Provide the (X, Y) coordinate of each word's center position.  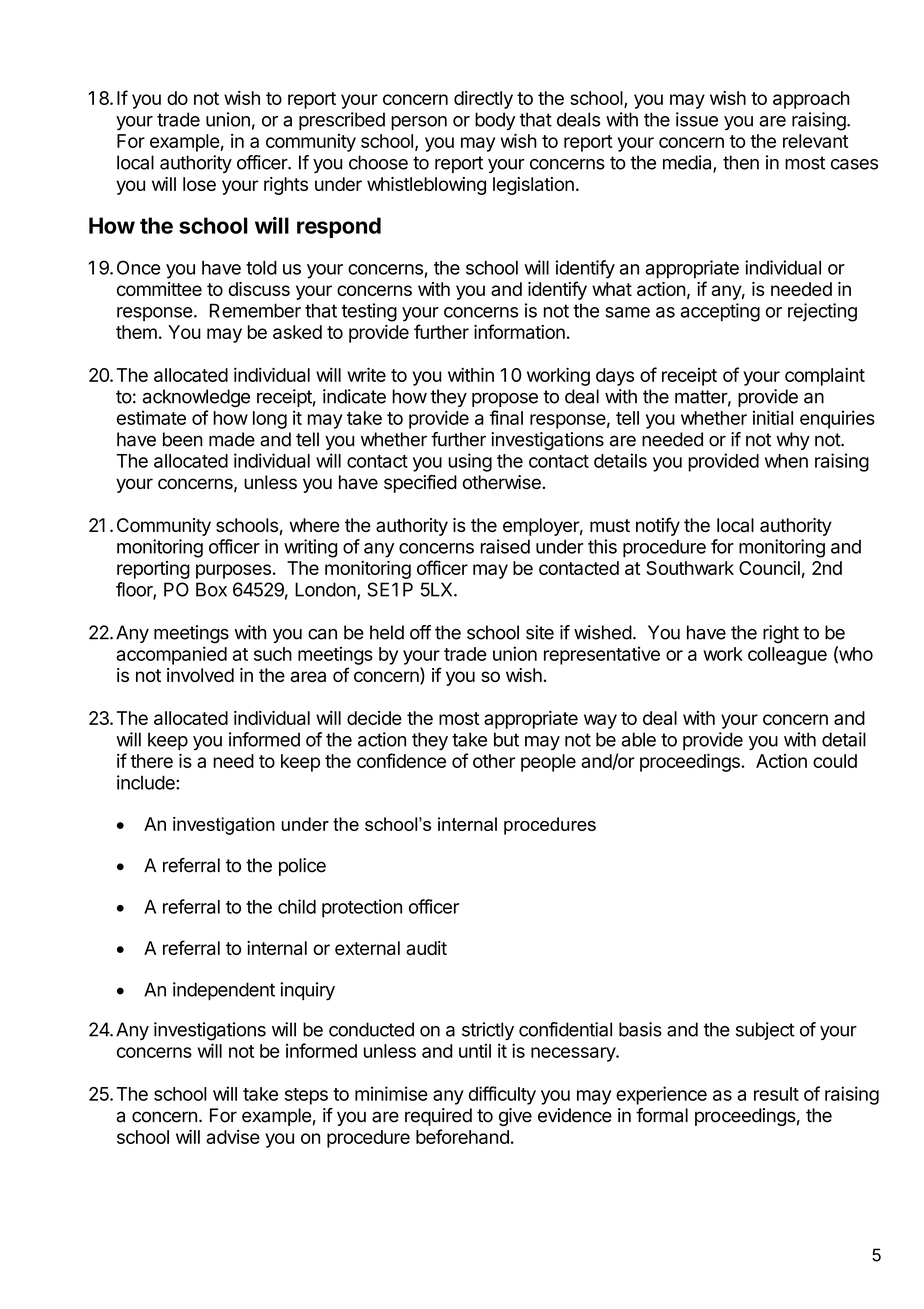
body (495, 121)
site (540, 632)
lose (199, 184)
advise (233, 1137)
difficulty (502, 1095)
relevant (815, 141)
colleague (787, 656)
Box (211, 589)
